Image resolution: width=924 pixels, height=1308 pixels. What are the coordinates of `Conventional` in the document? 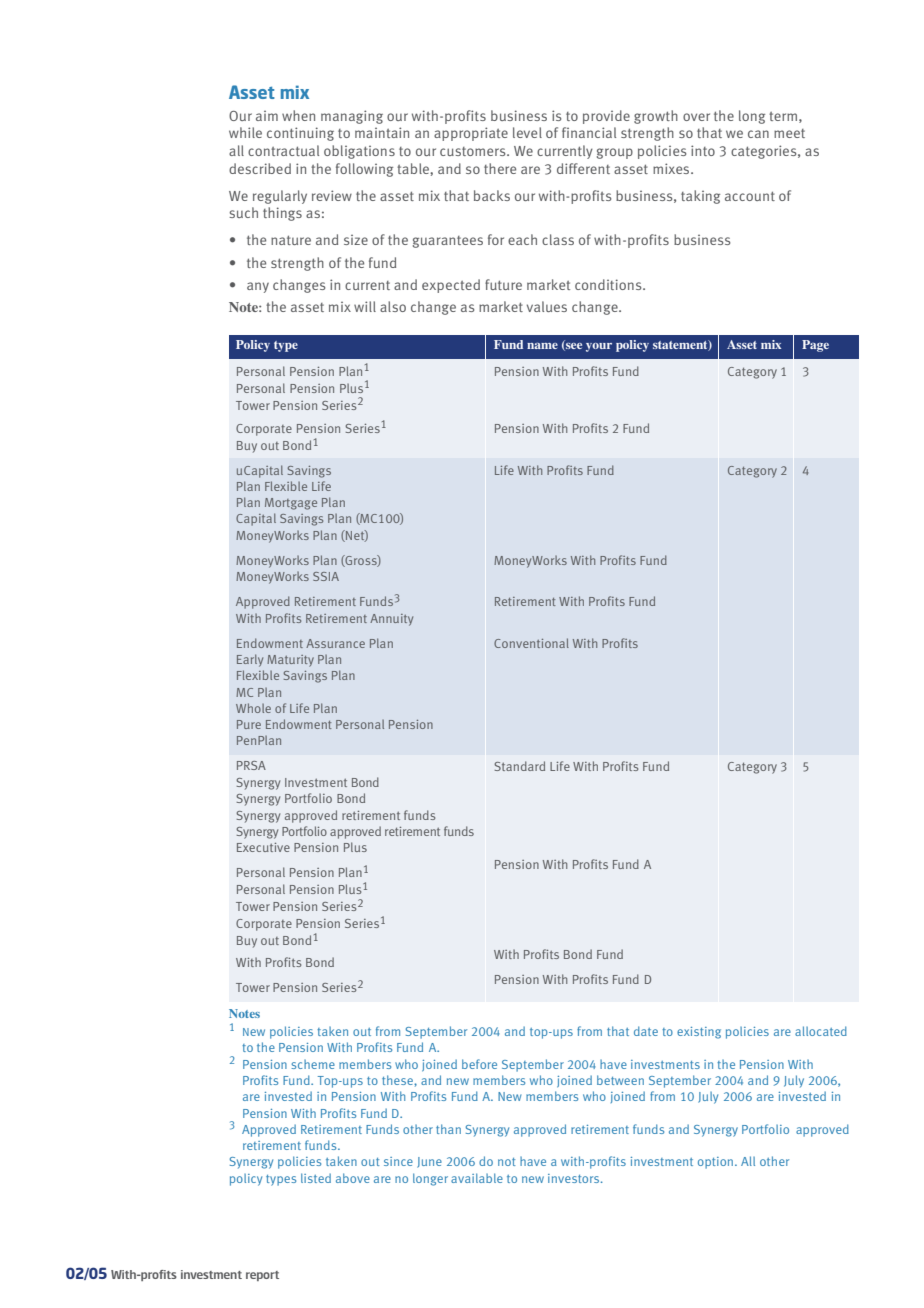 It's located at (531, 643).
